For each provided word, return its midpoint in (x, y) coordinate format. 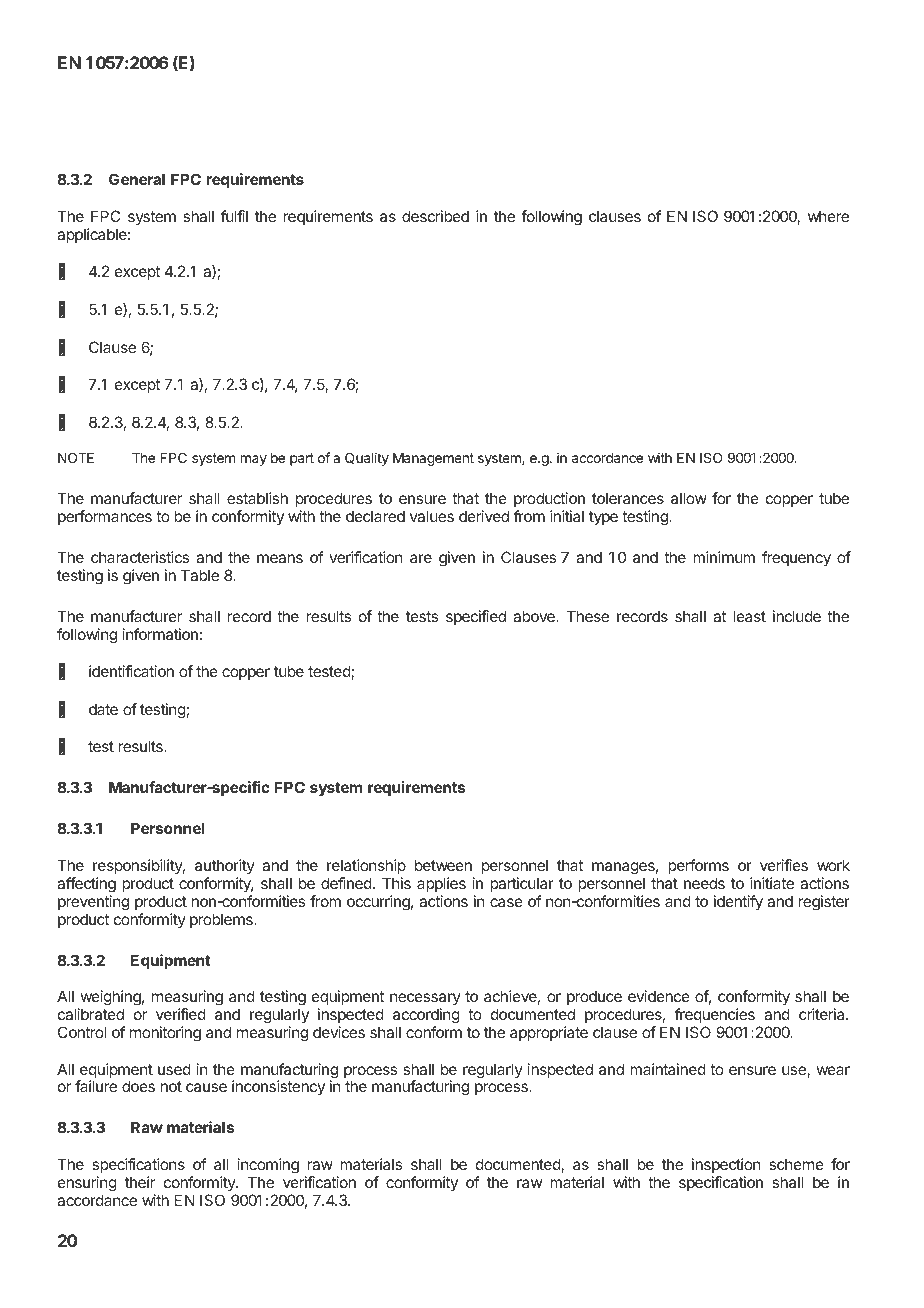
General (137, 179)
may (254, 460)
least (749, 616)
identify (738, 903)
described (435, 216)
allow (689, 498)
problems (222, 920)
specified (476, 617)
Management (433, 459)
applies (441, 884)
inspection (726, 1165)
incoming (268, 1167)
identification (131, 671)
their (140, 1182)
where (828, 216)
